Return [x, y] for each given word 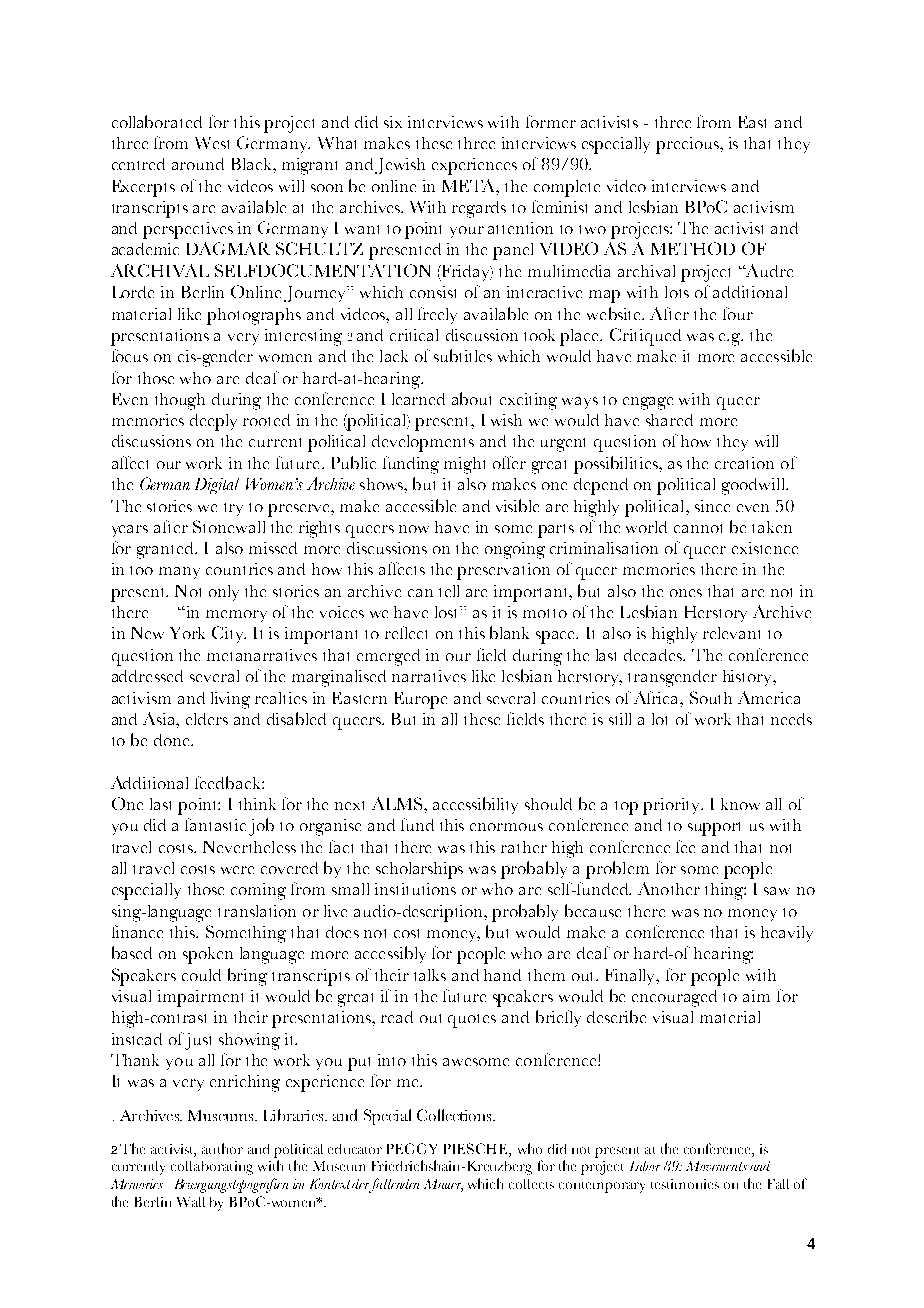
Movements [716, 1166]
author [222, 1148]
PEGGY [412, 1148]
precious [688, 145]
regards [479, 209]
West [212, 143]
